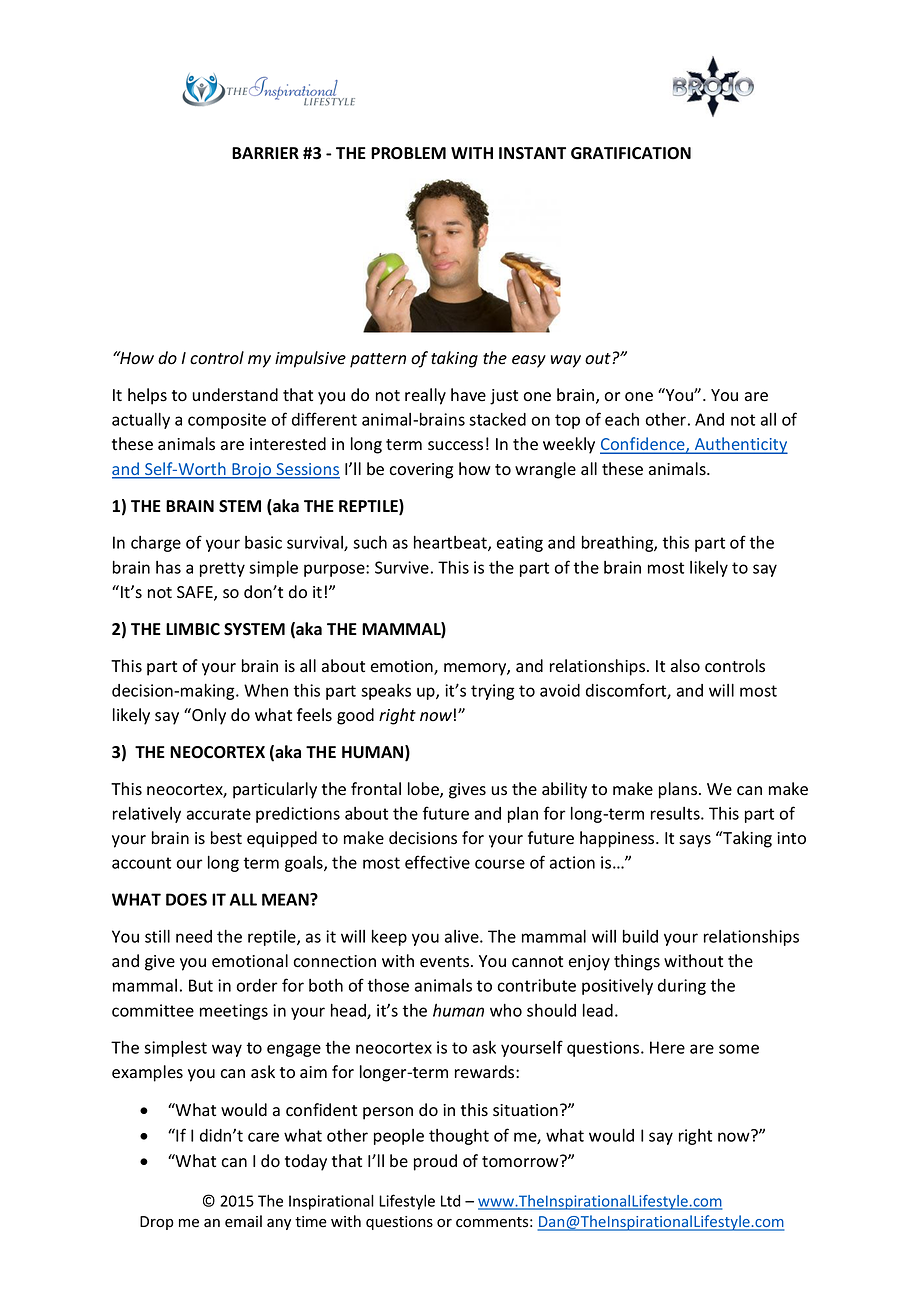 This page has height=1308, width=924. I want to click on email, so click(243, 1221).
